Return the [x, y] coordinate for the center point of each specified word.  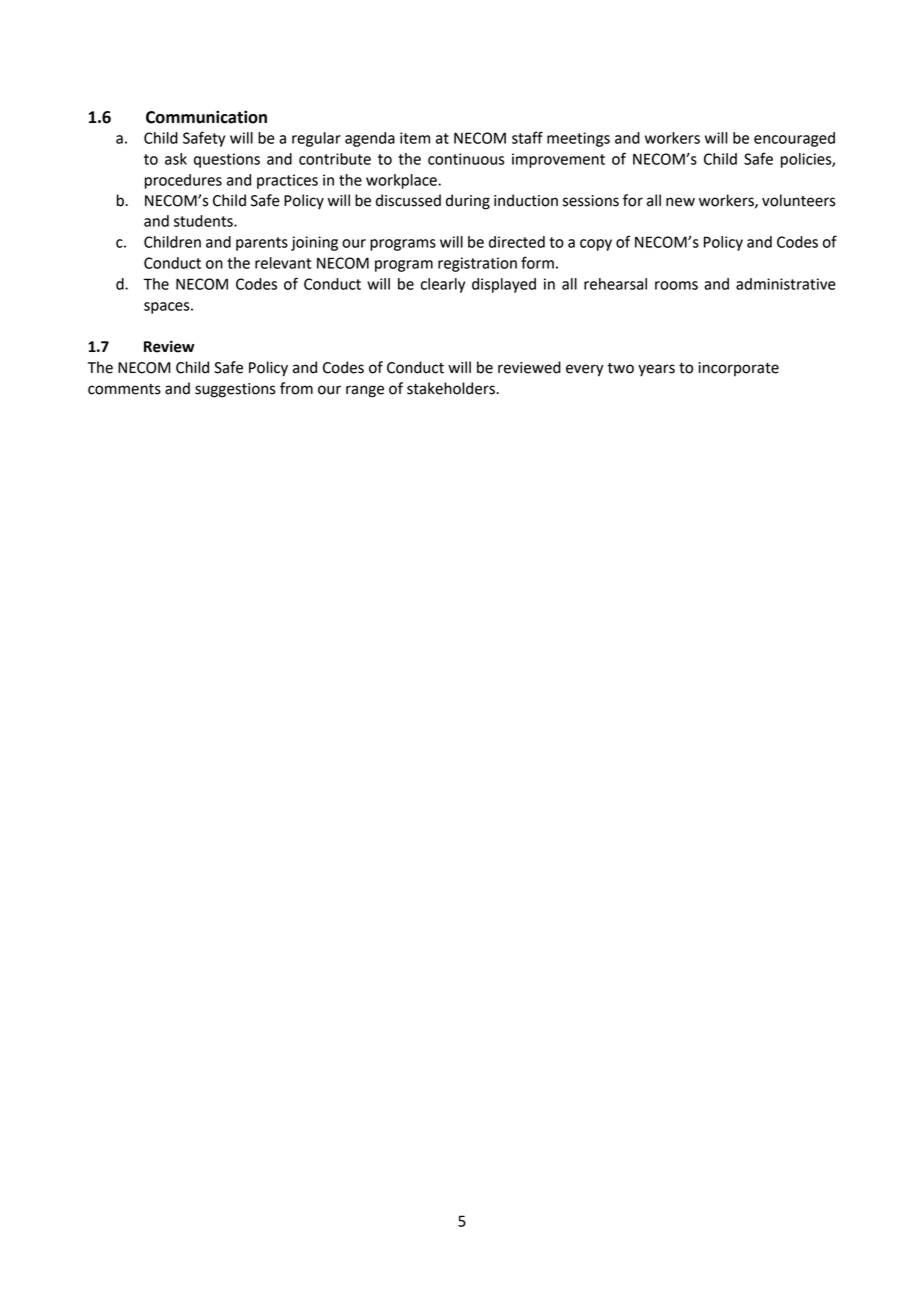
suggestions [235, 390]
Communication [206, 117]
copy [596, 245]
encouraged [794, 139]
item [415, 138]
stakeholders [452, 388]
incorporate [738, 369]
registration [477, 264]
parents [262, 244]
